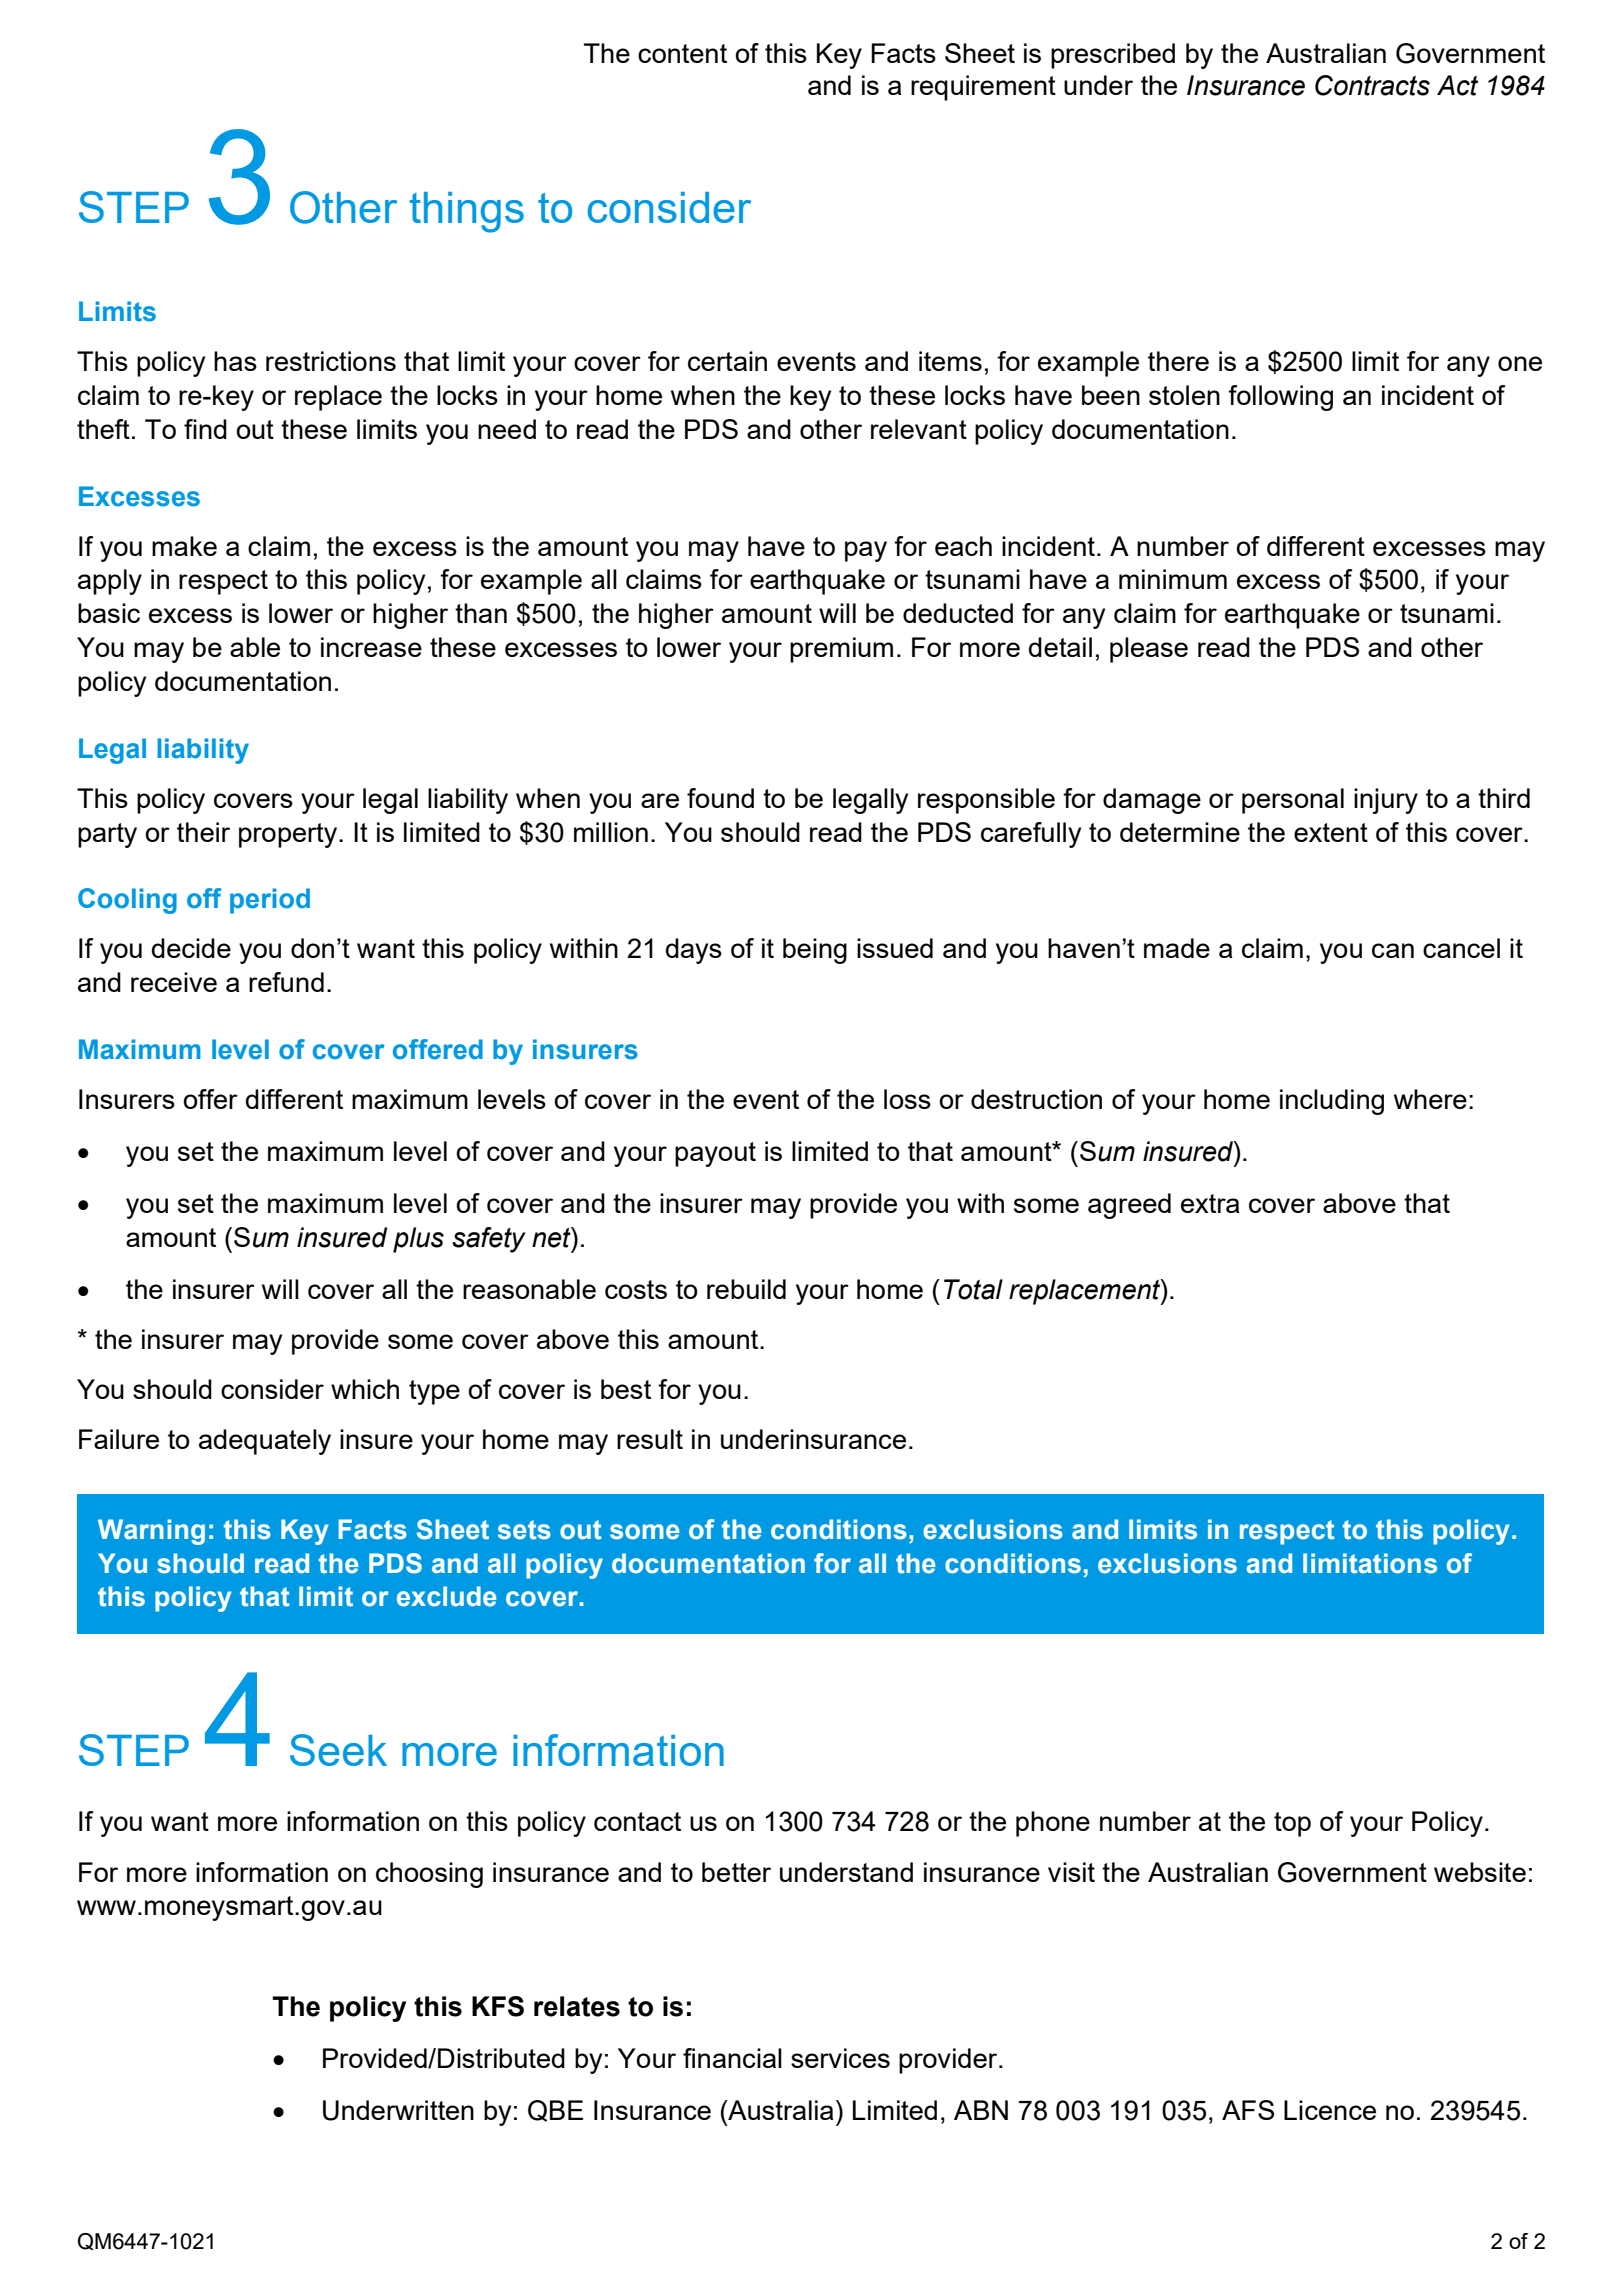 This image has height=2295, width=1623. I want to click on being, so click(815, 951).
